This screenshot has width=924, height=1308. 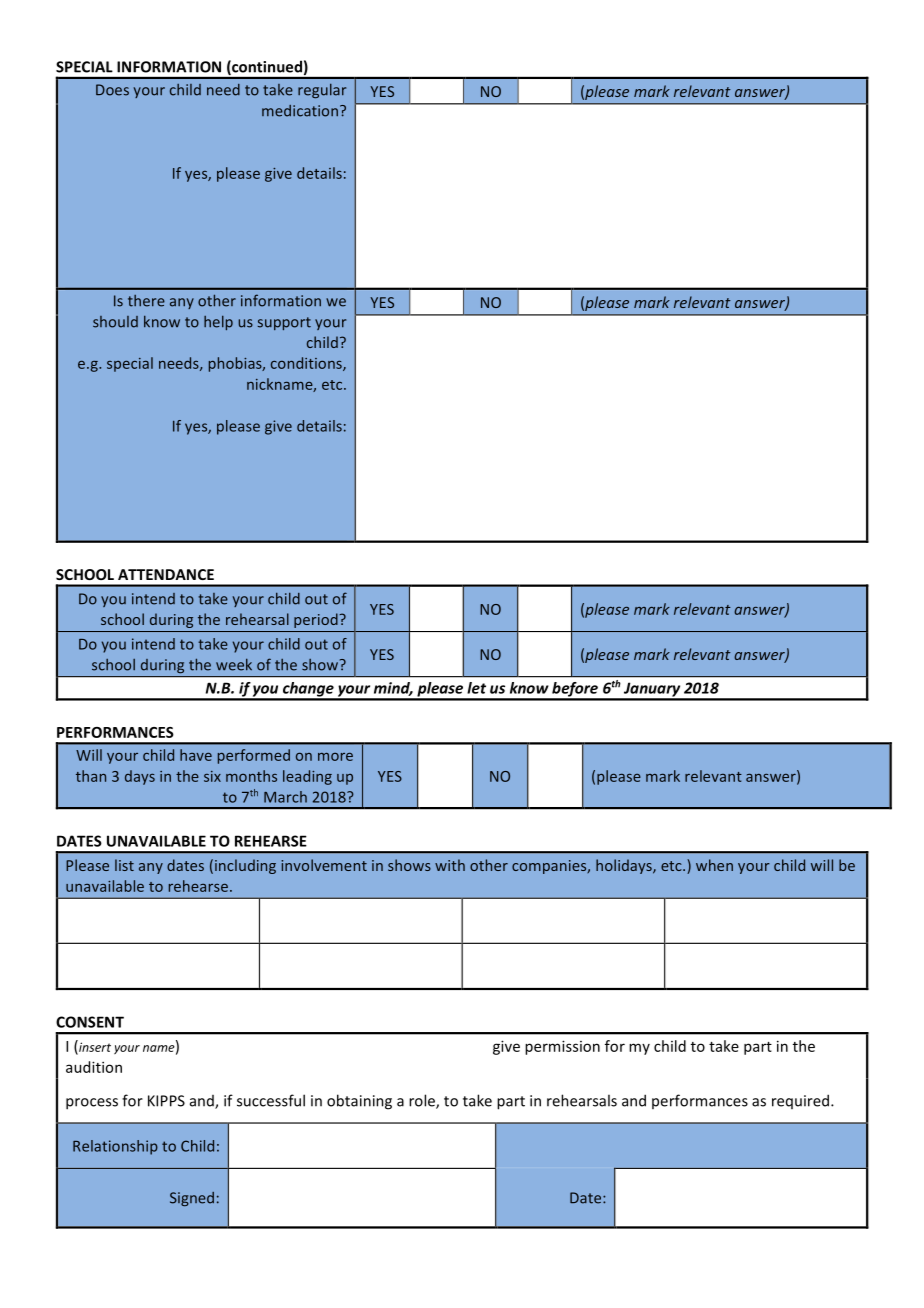 I want to click on Signed, so click(x=192, y=1199).
